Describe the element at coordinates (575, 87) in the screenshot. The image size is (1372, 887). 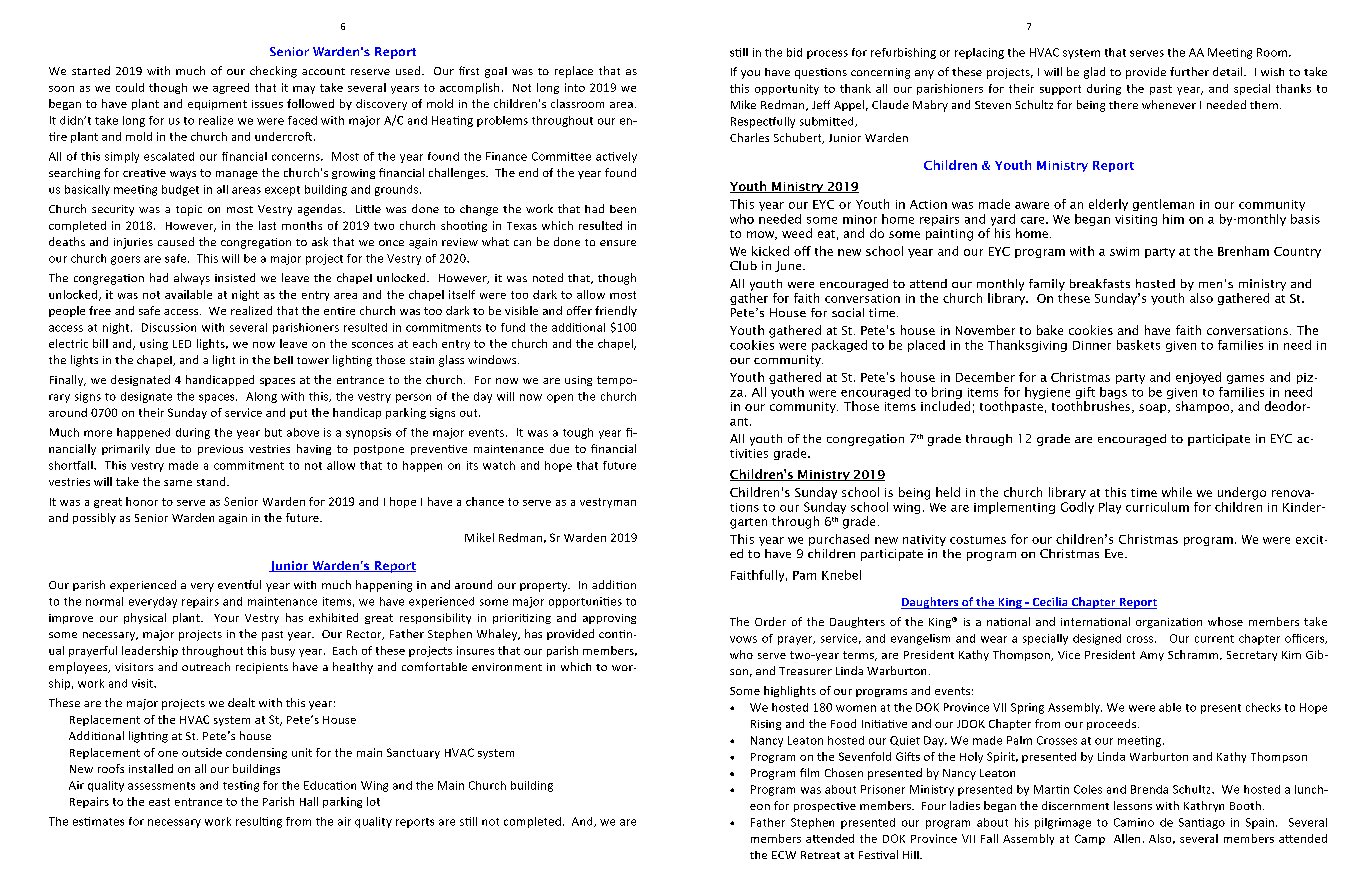
I see `into` at that location.
